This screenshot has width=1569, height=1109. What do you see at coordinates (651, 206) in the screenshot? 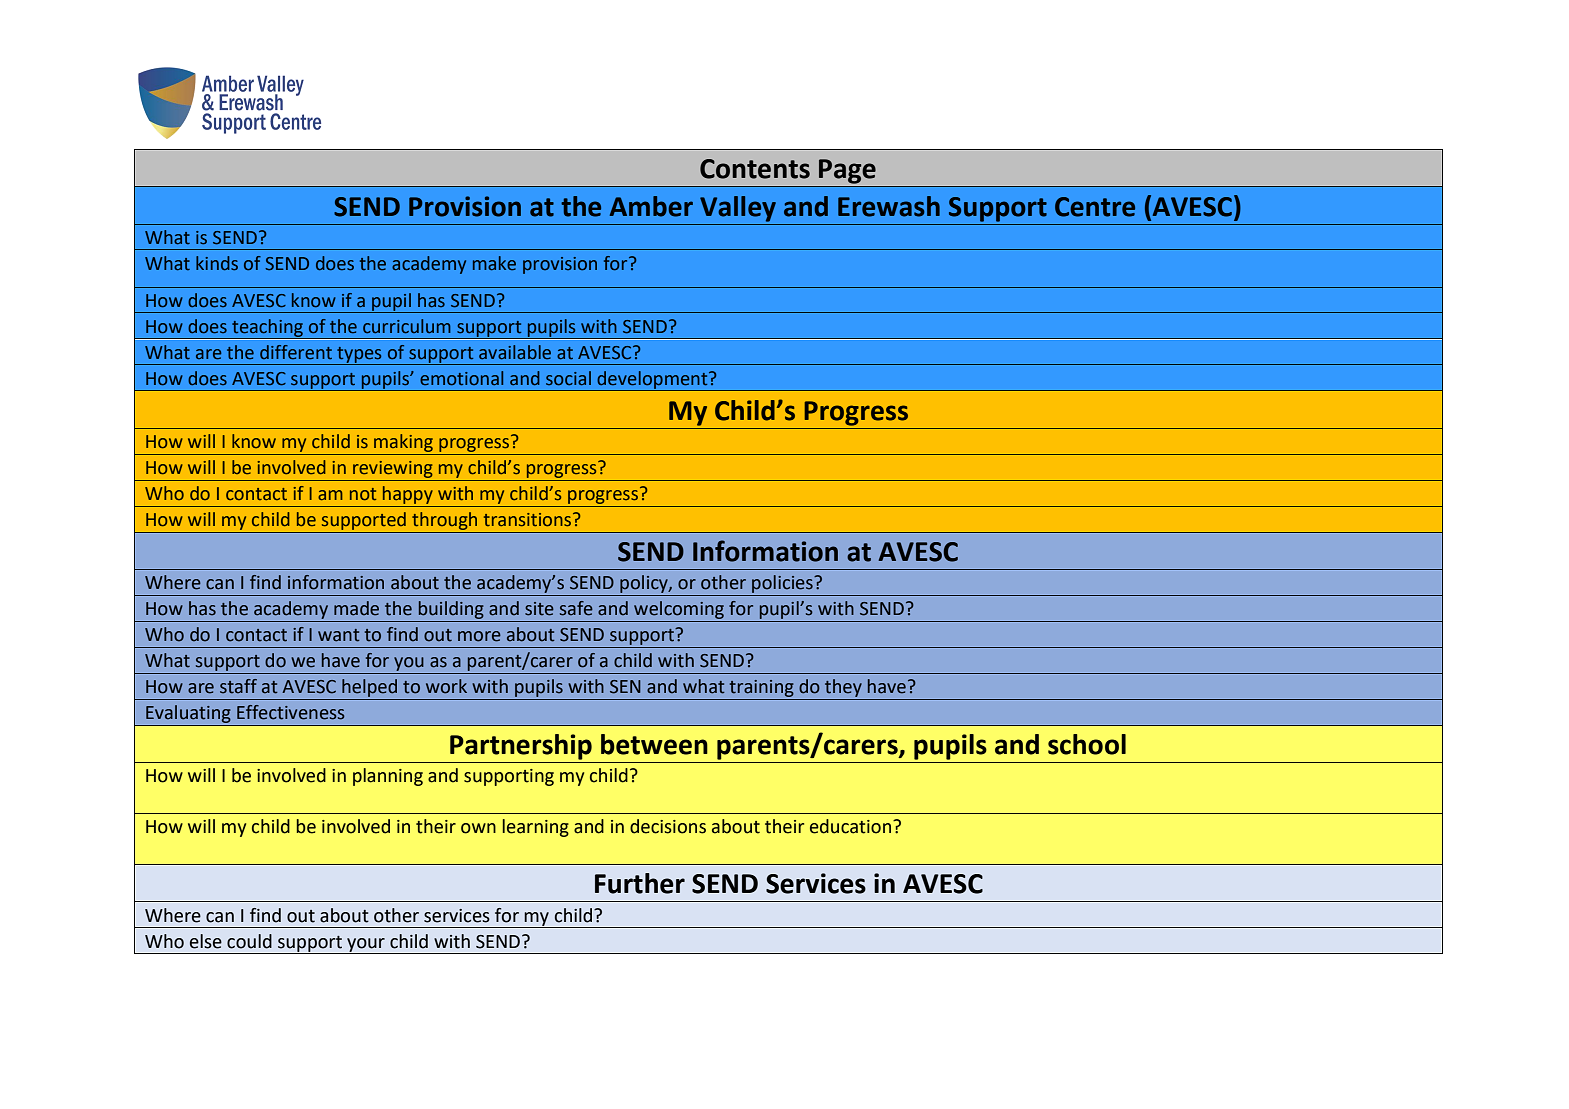
I see `Amber` at bounding box center [651, 206].
